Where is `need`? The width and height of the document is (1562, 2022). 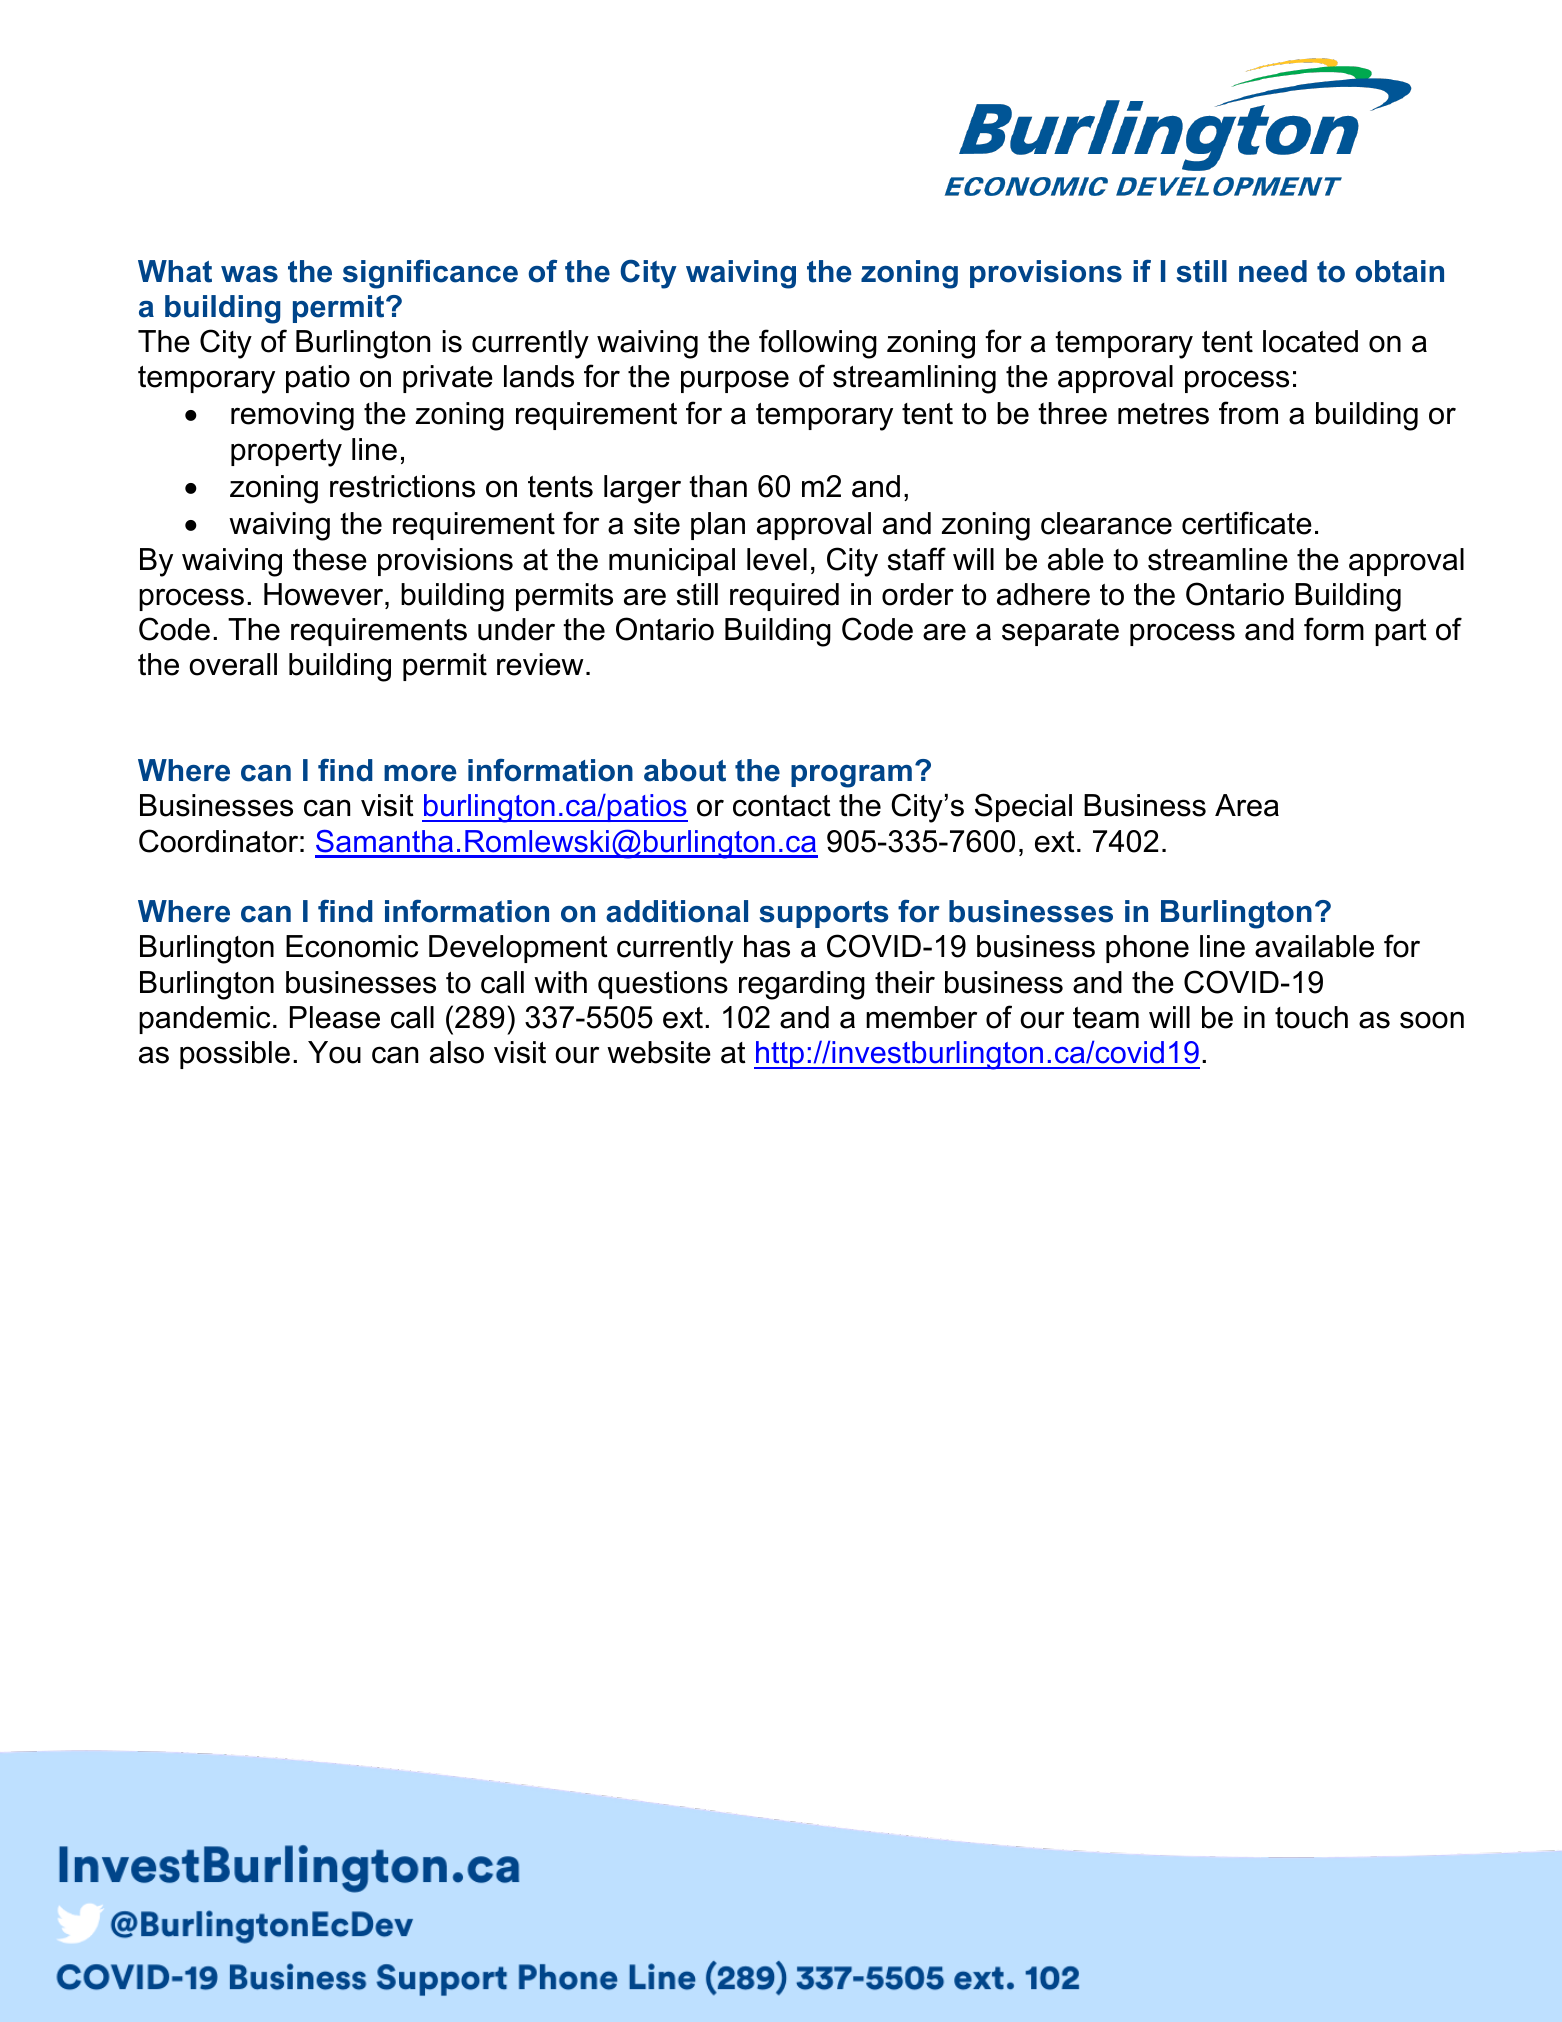
need is located at coordinates (1273, 271).
